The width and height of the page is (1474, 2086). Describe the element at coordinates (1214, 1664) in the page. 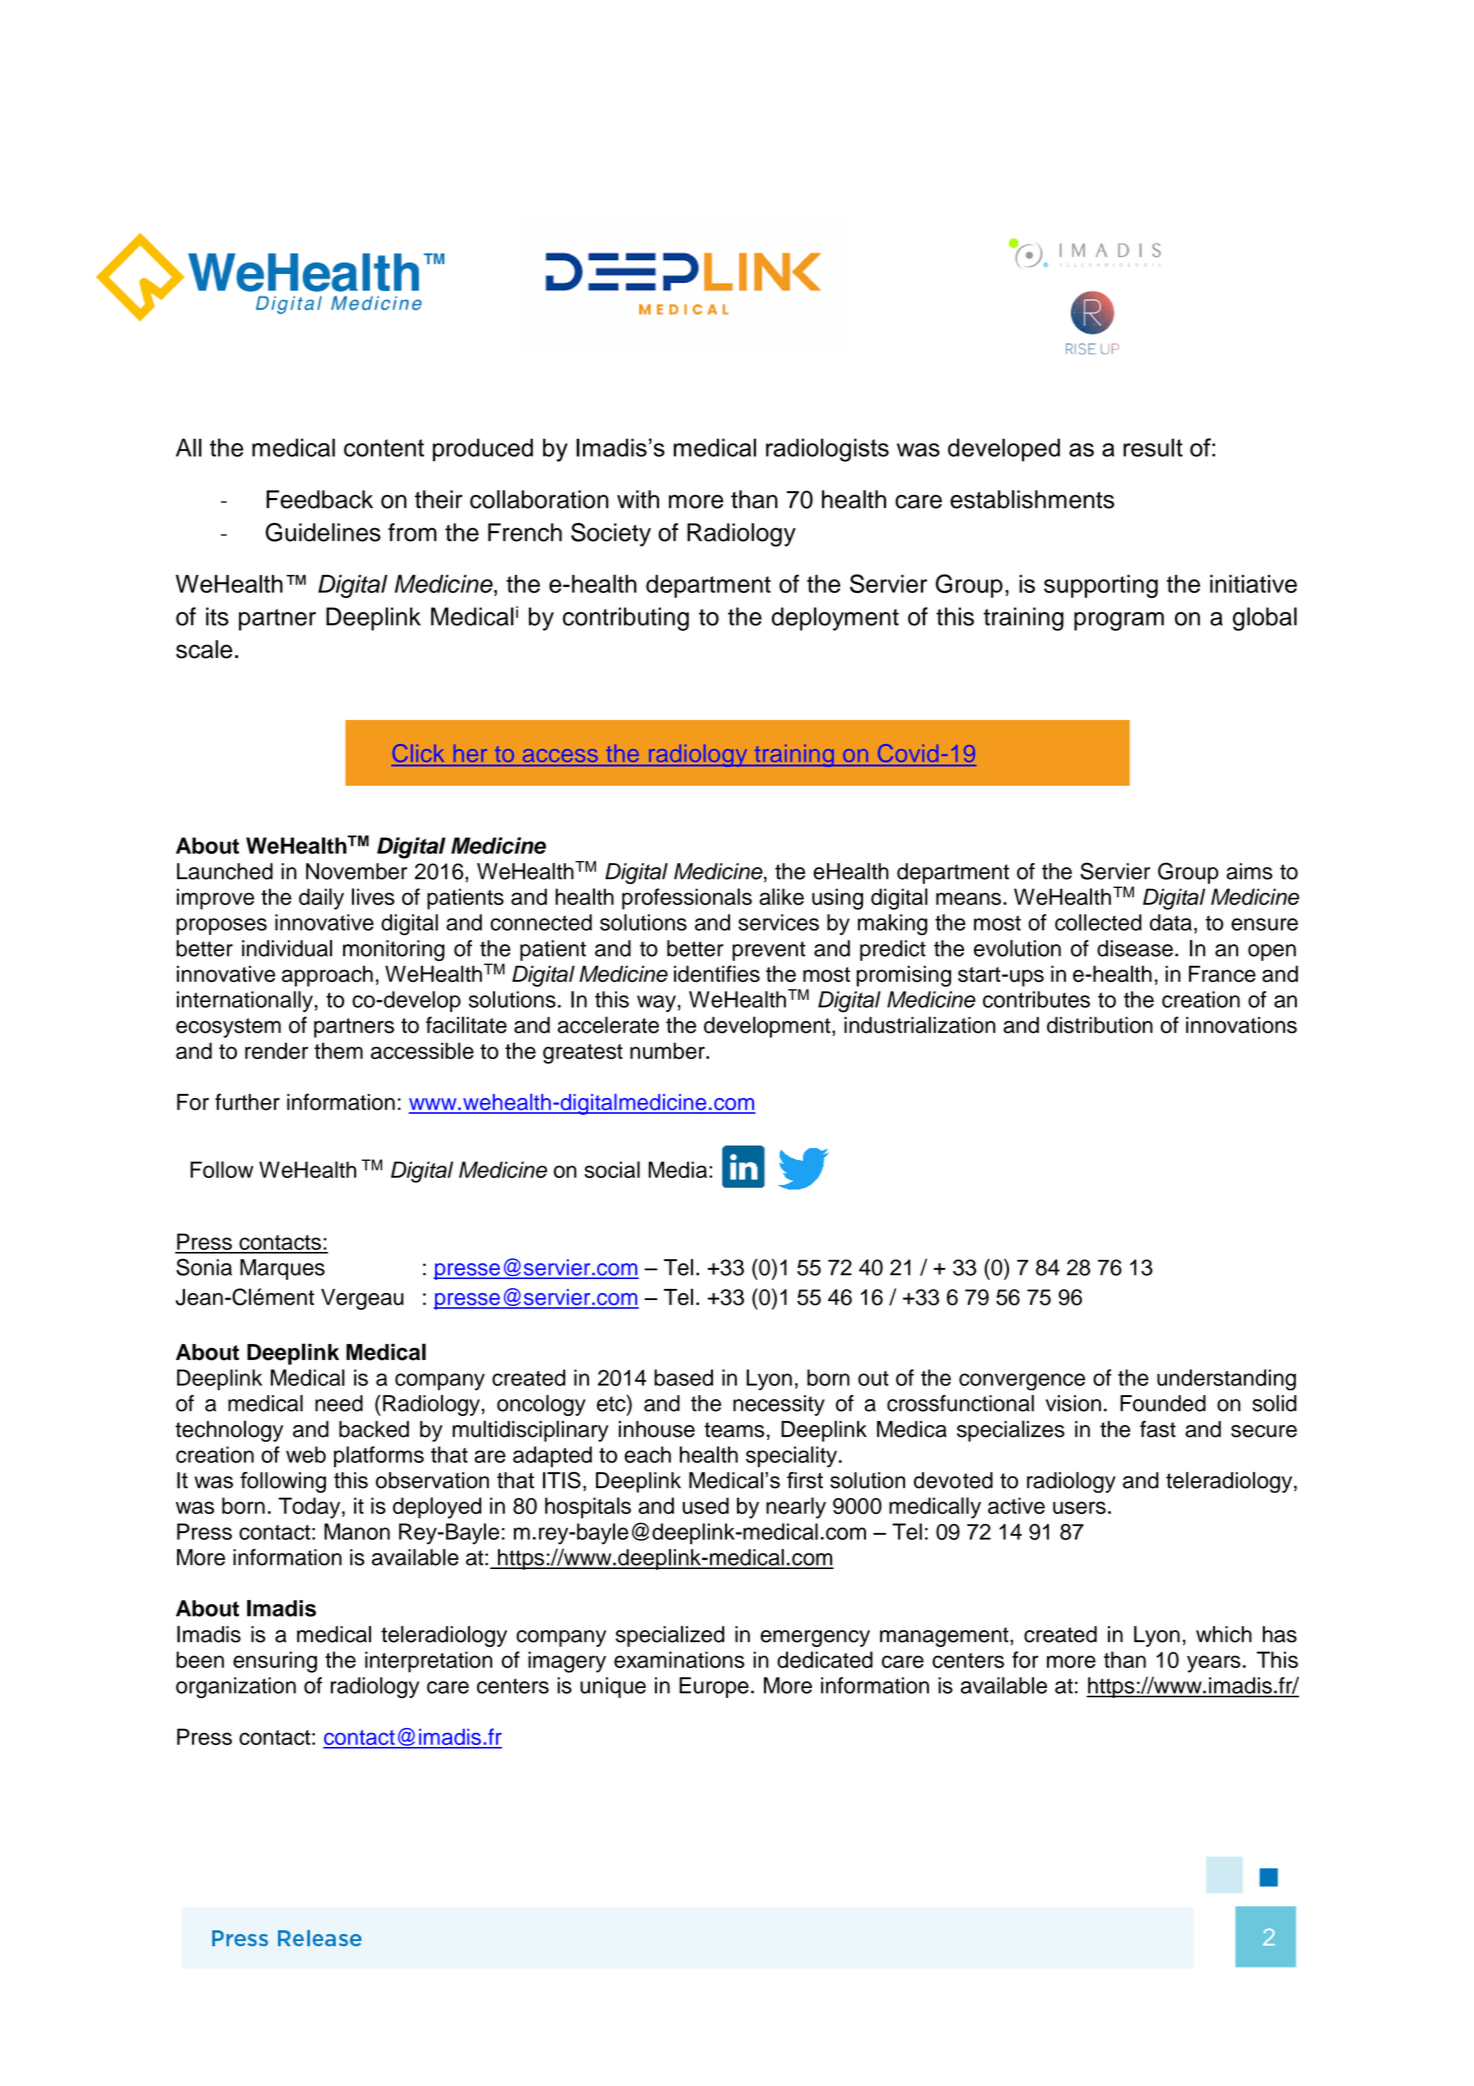

I see `years` at that location.
